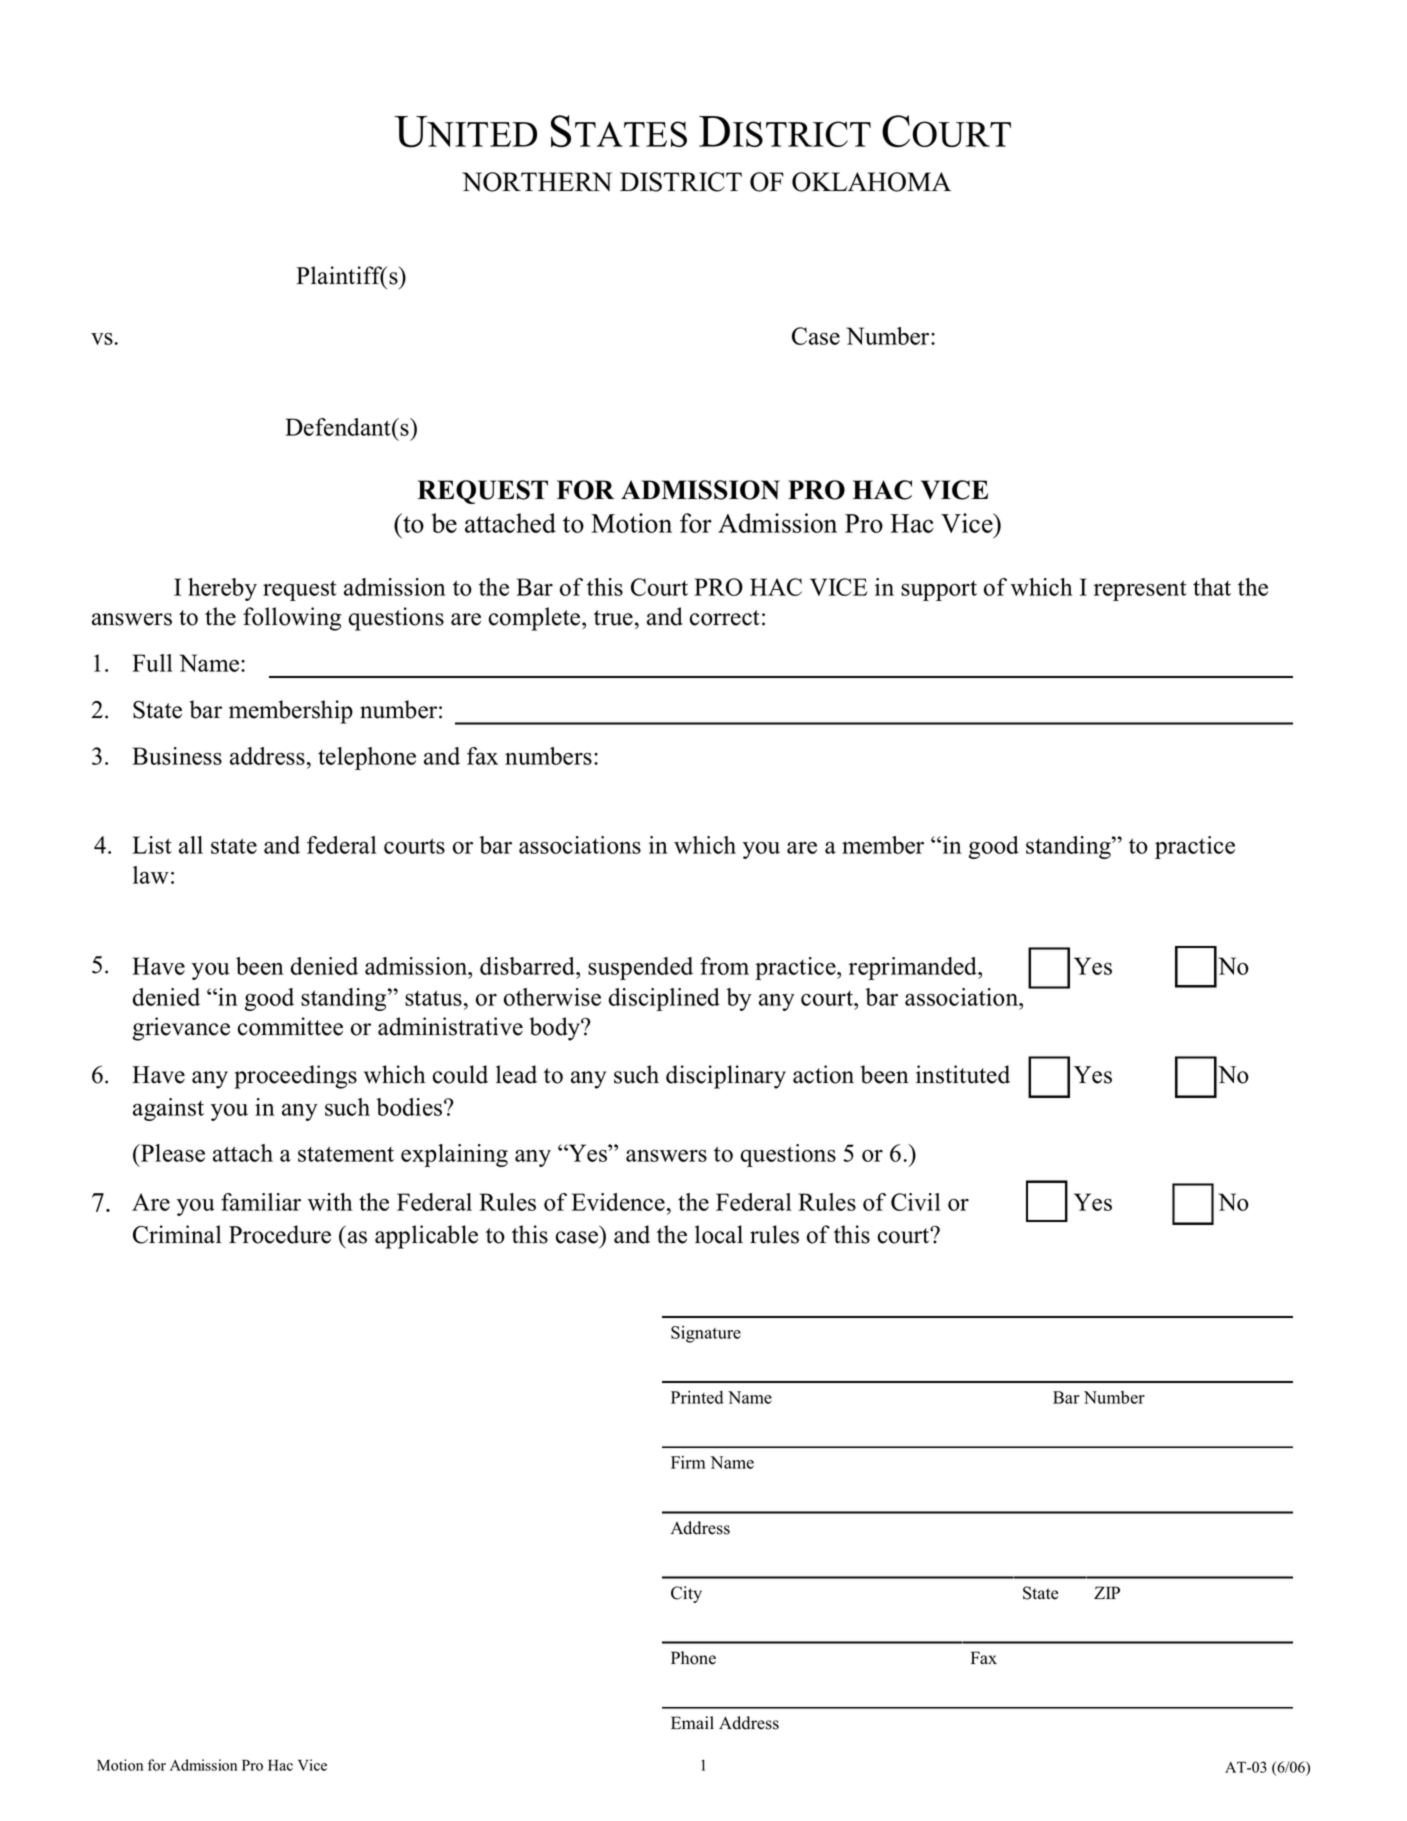 This screenshot has width=1407, height=1821. Describe the element at coordinates (871, 182) in the screenshot. I see `OKLAHOMA` at that location.
